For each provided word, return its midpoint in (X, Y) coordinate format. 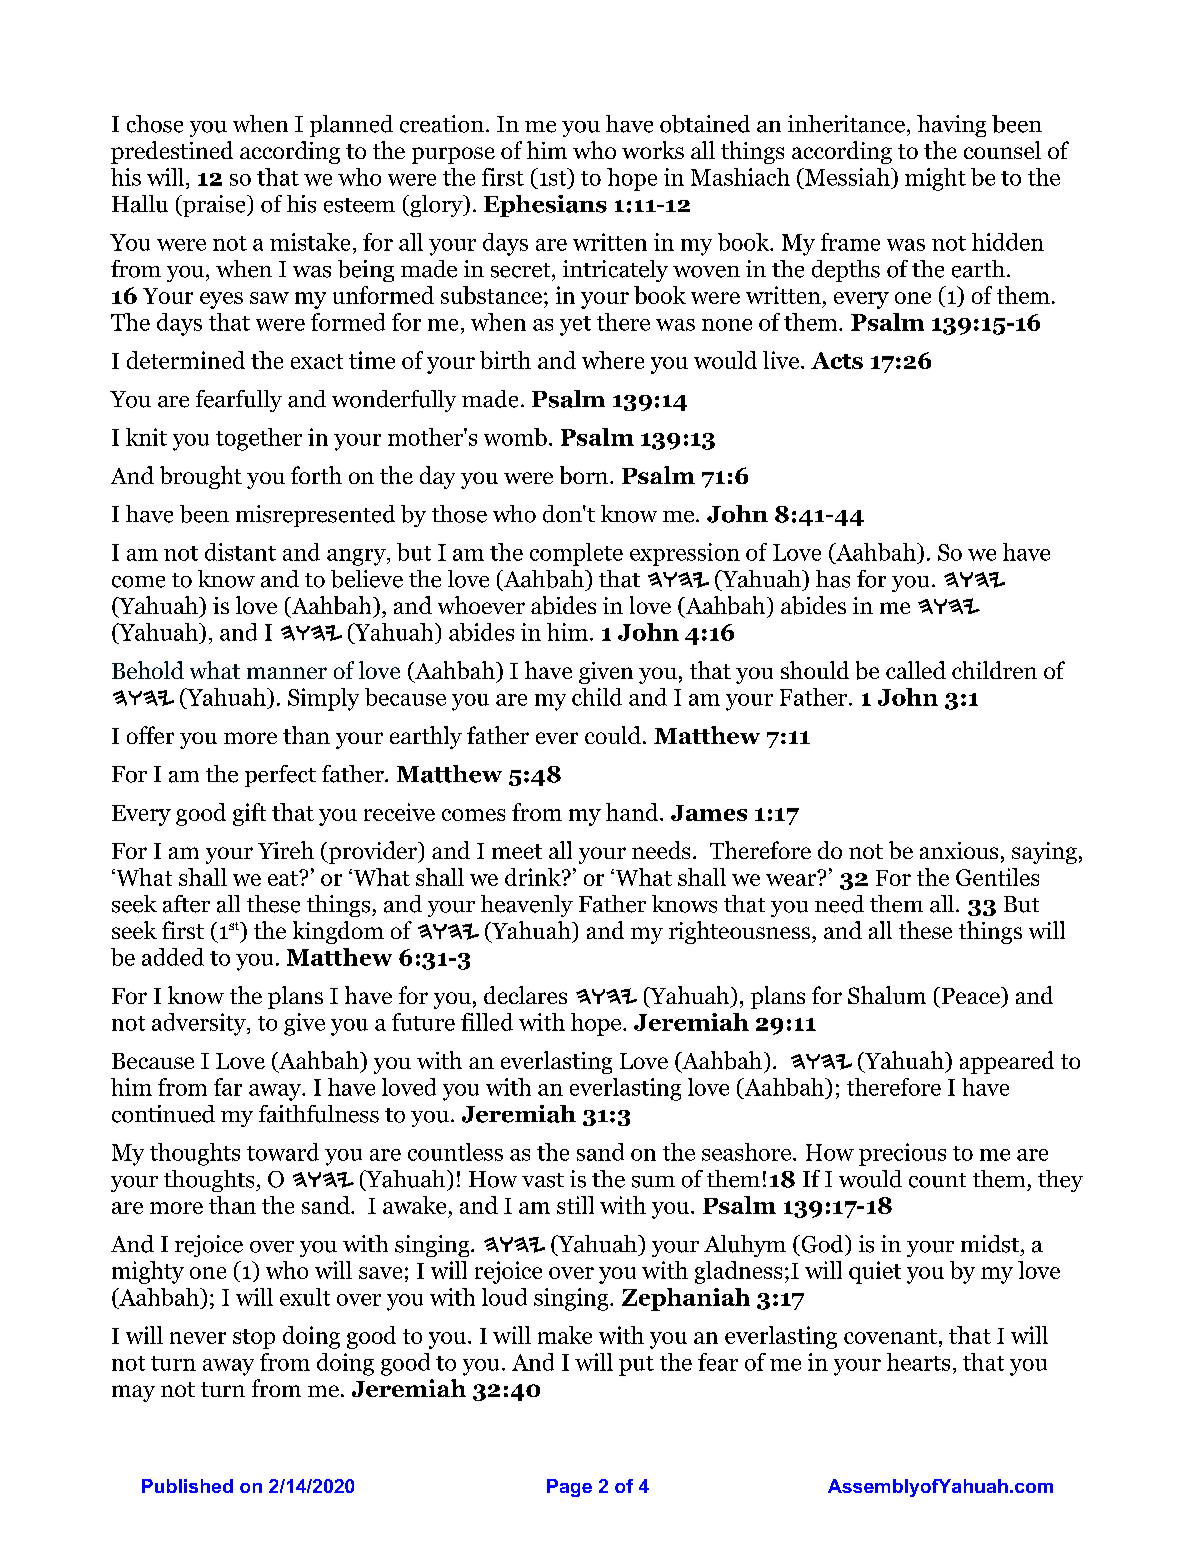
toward (283, 1152)
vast (543, 1180)
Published (187, 1486)
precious (902, 1154)
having (951, 126)
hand (633, 812)
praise (214, 206)
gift (249, 814)
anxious (959, 850)
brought (201, 477)
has (833, 579)
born (585, 475)
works (653, 150)
